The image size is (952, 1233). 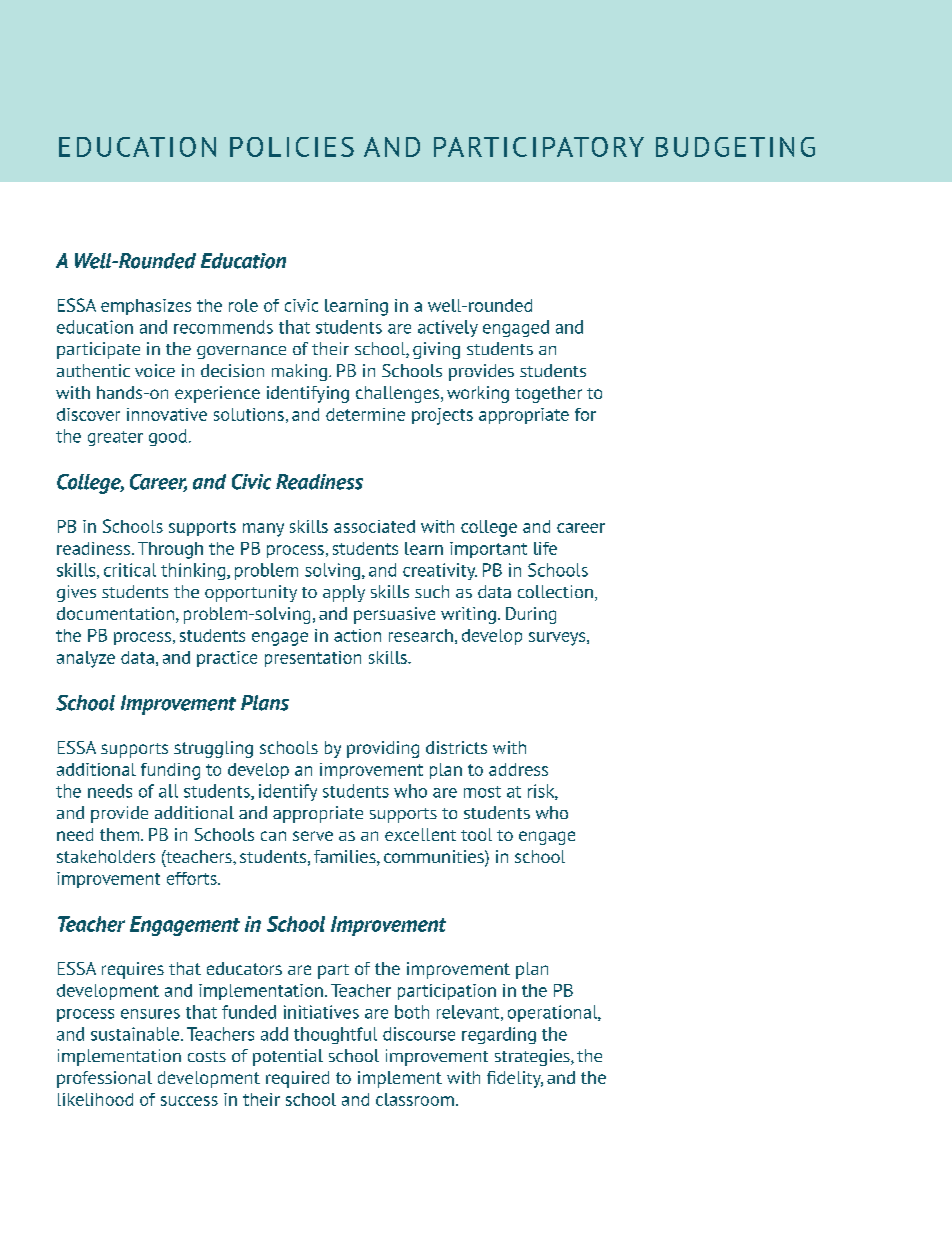 What do you see at coordinates (518, 769) in the screenshot?
I see `address` at bounding box center [518, 769].
